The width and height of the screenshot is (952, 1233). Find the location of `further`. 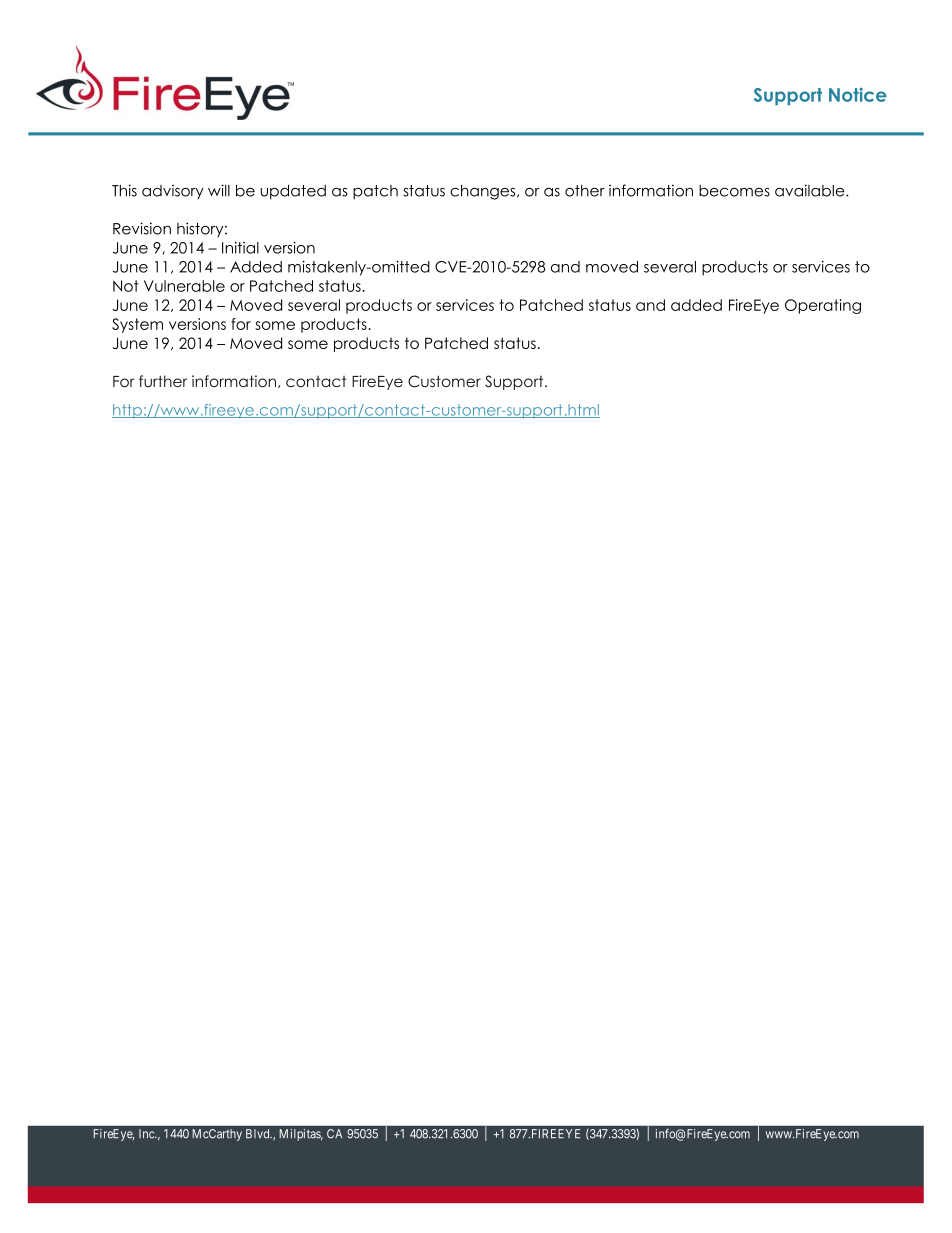

further is located at coordinates (163, 381).
